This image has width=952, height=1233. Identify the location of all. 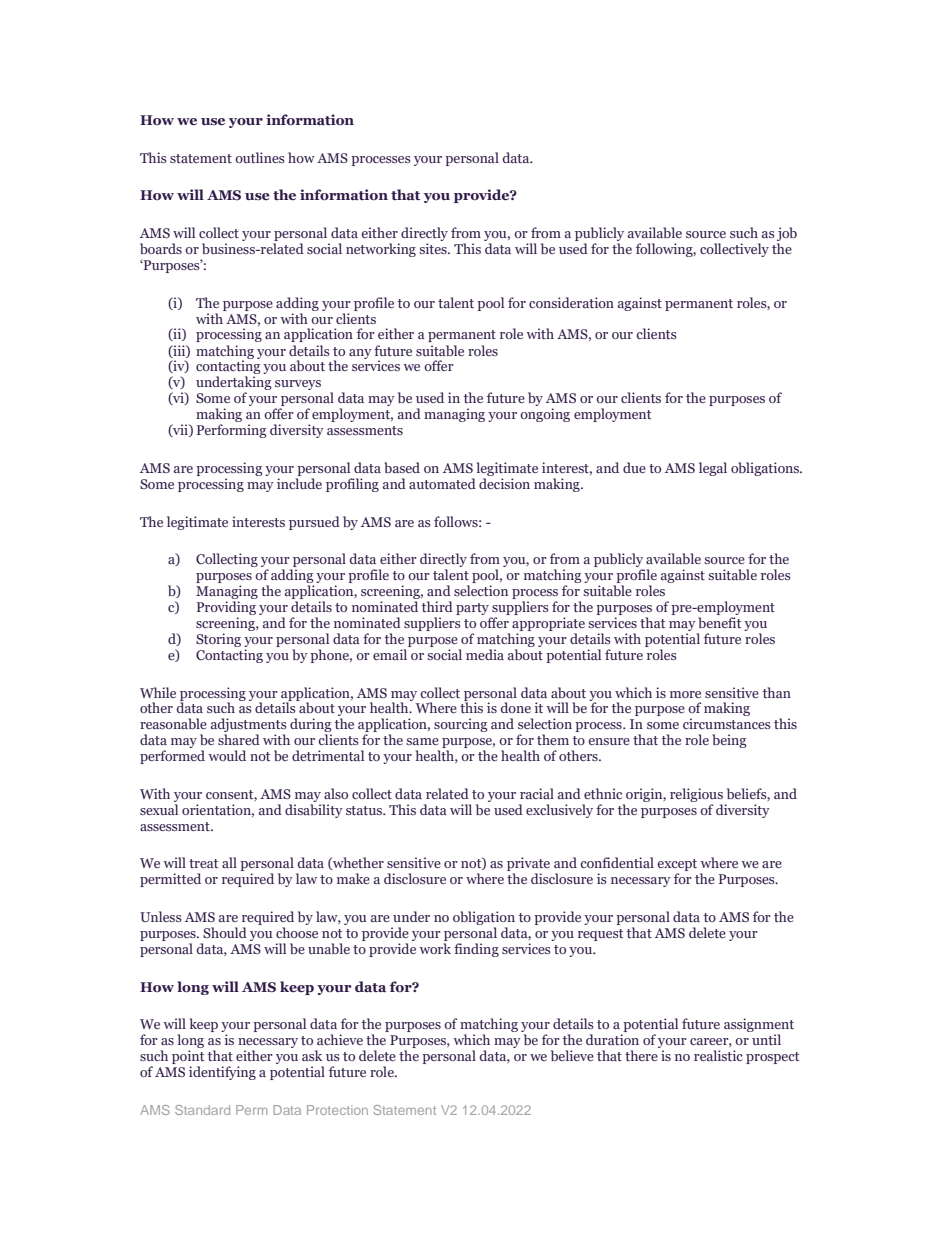
(229, 862).
